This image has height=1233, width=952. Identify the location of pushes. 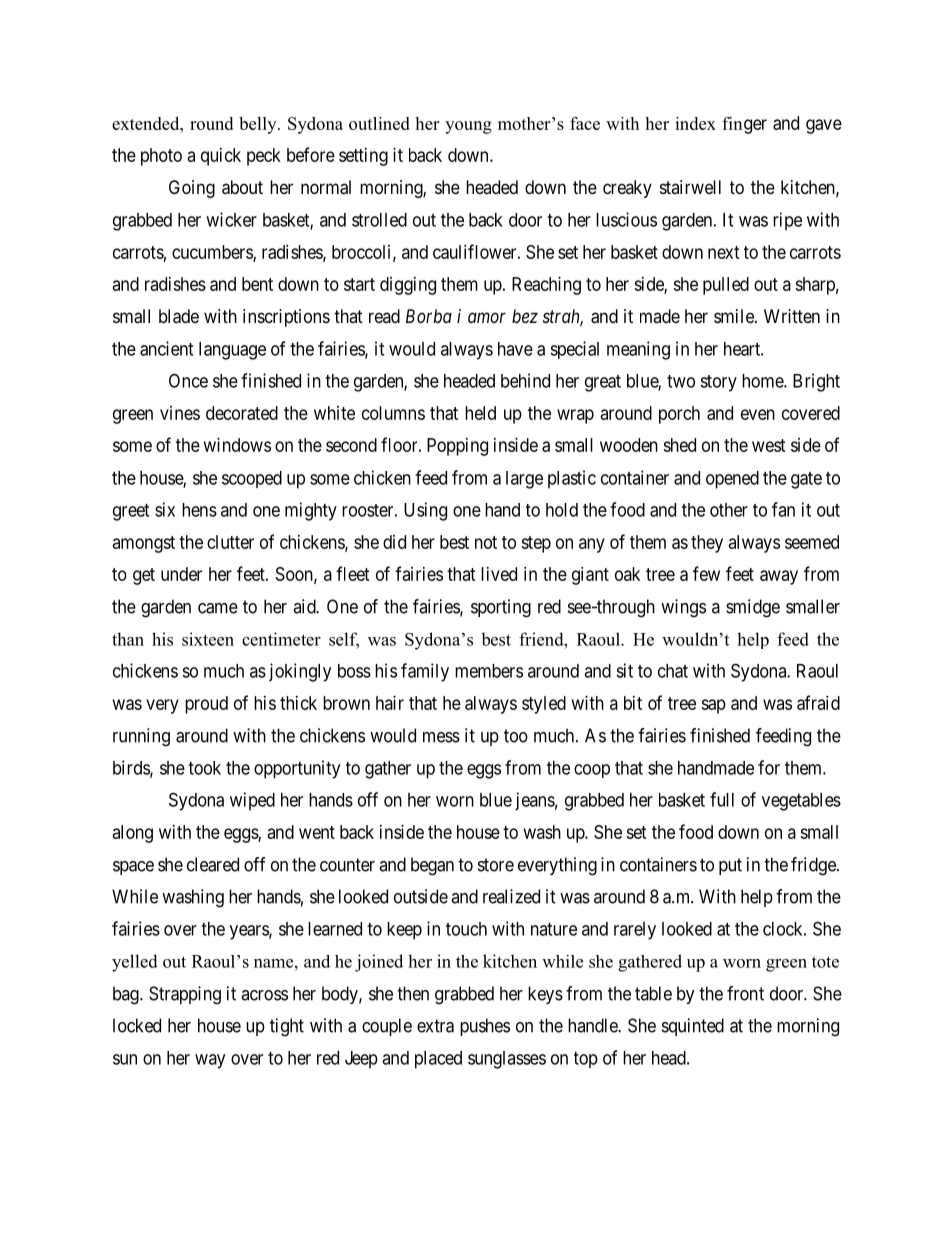
(485, 1027).
